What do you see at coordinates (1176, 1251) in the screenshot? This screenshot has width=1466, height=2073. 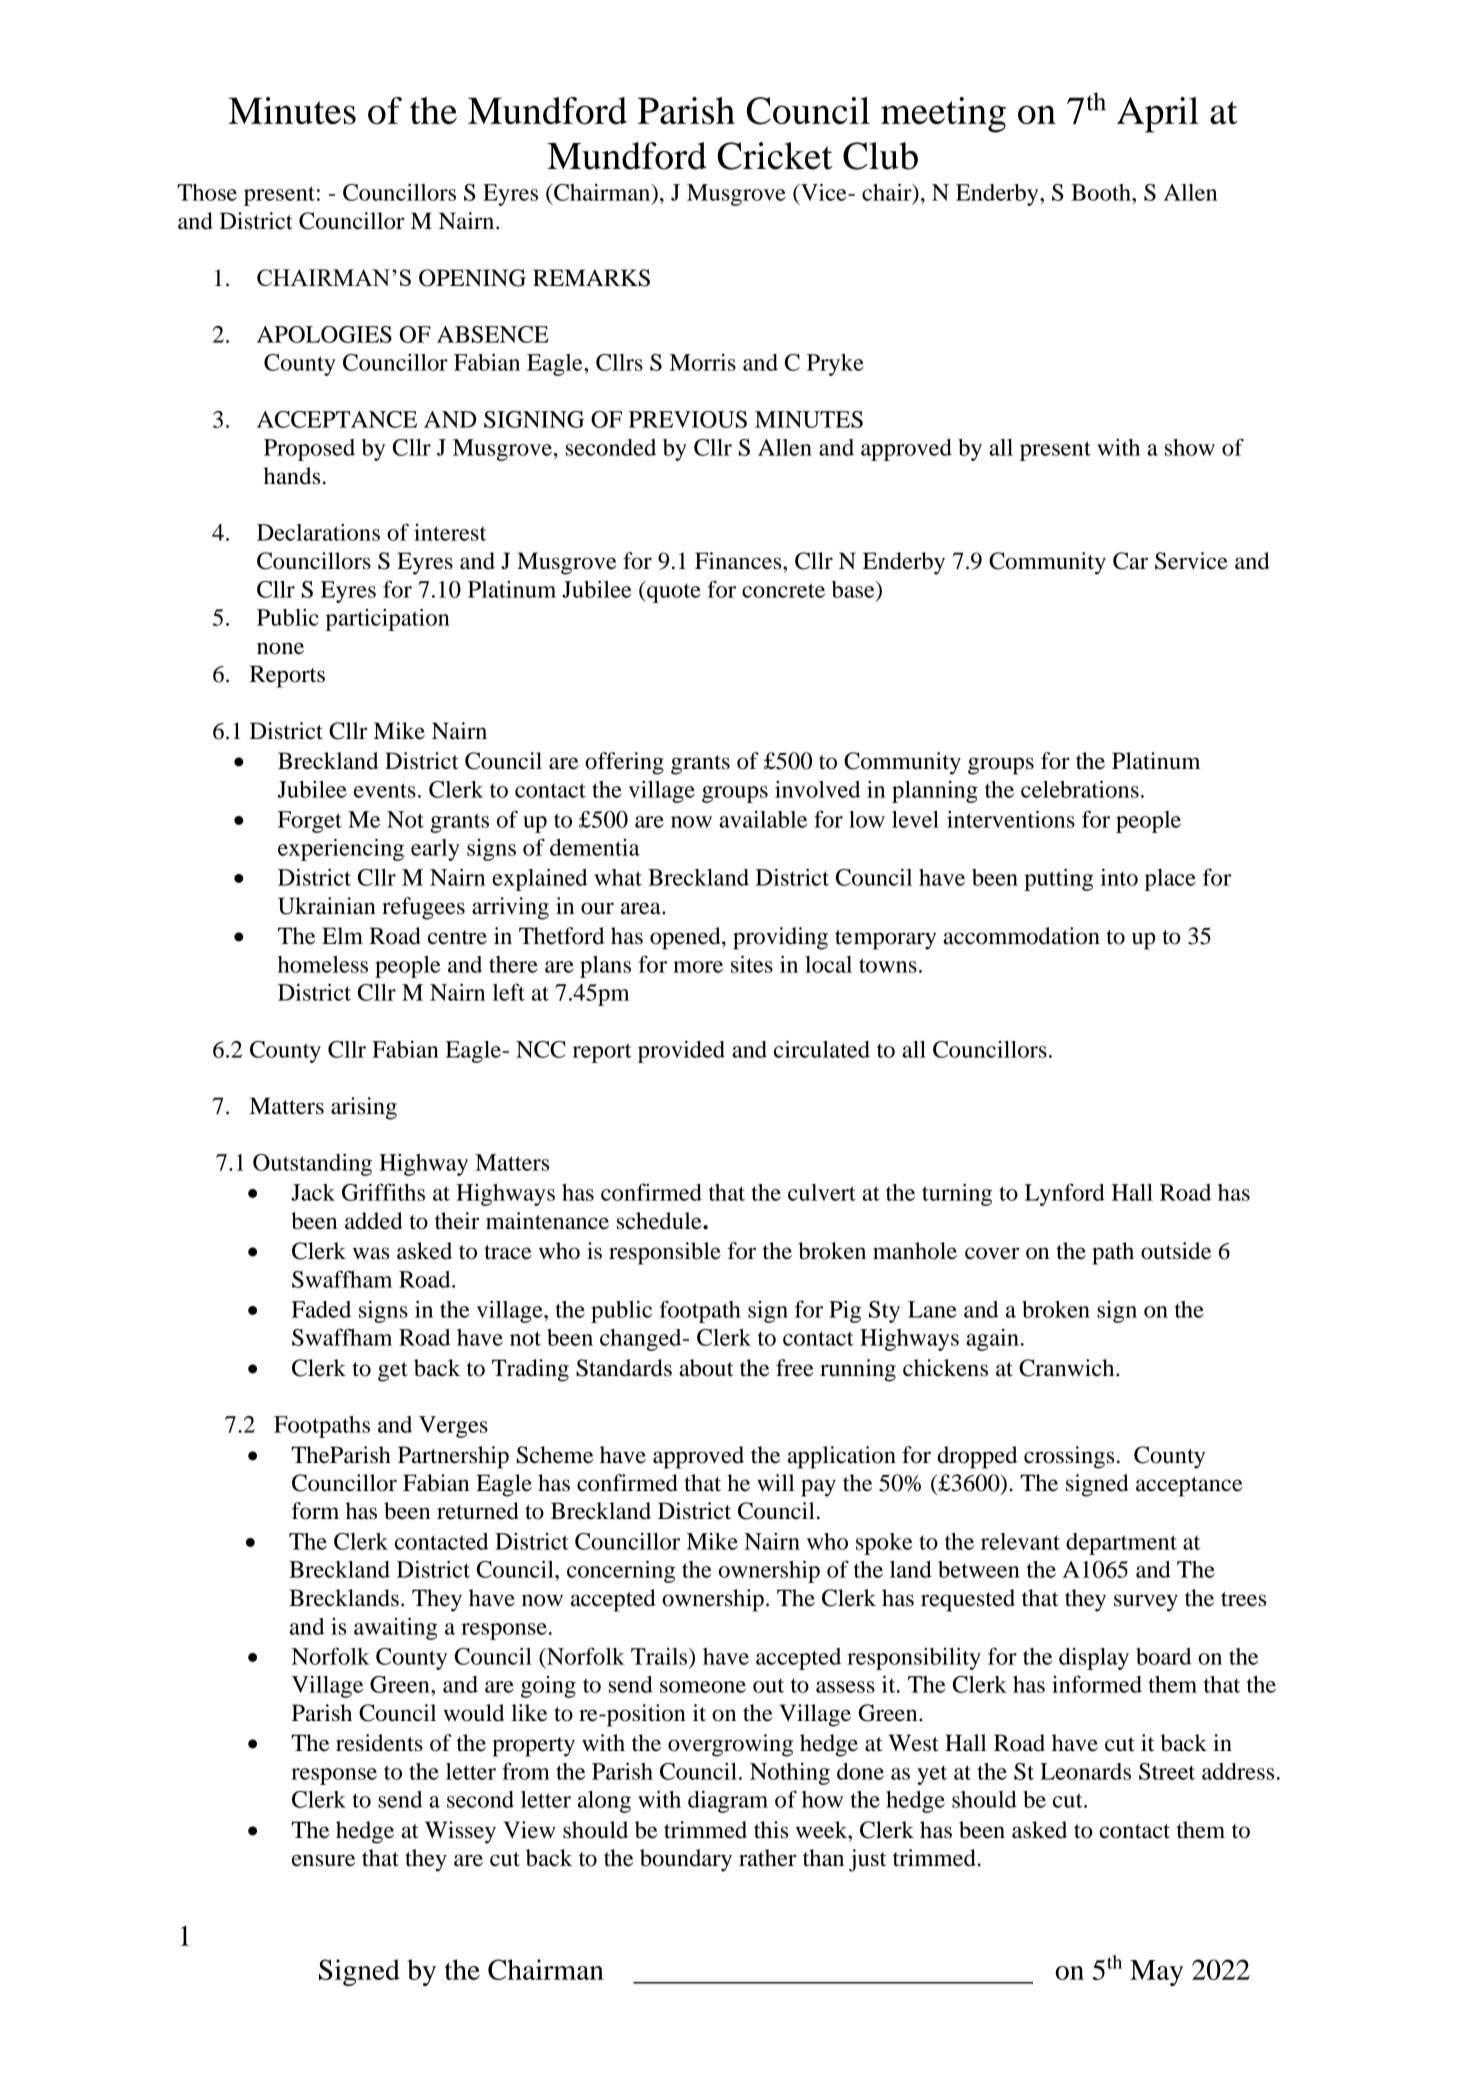 I see `outside` at bounding box center [1176, 1251].
